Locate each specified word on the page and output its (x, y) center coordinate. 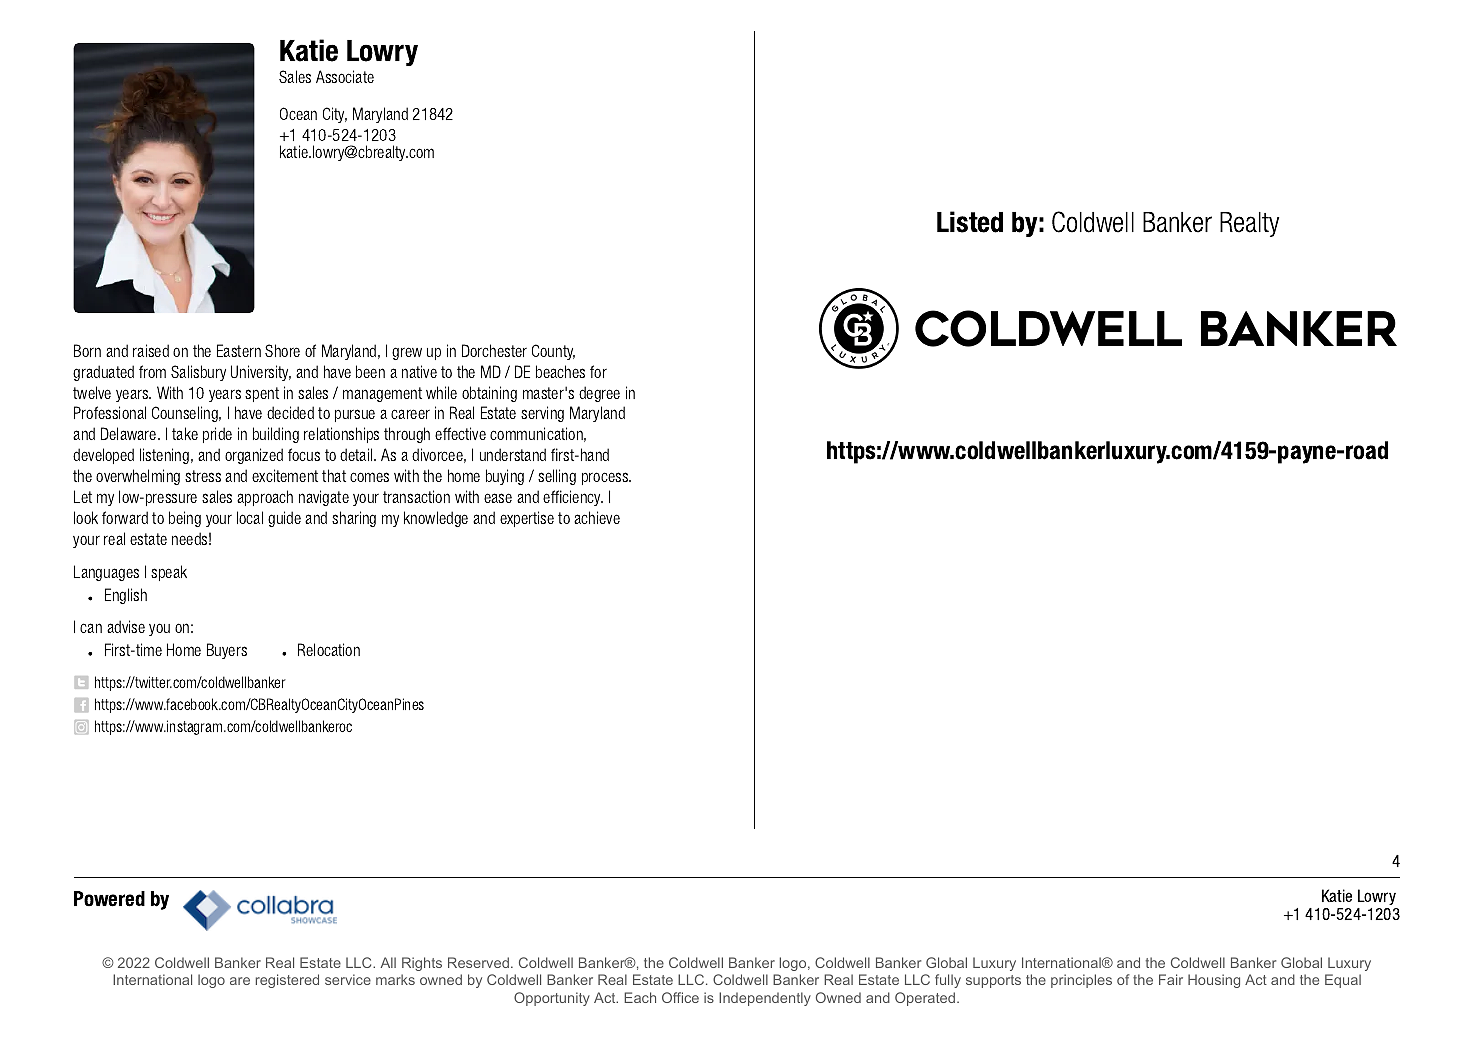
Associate (345, 76)
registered (287, 981)
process (606, 478)
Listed (970, 222)
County (553, 352)
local (250, 517)
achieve (597, 517)
